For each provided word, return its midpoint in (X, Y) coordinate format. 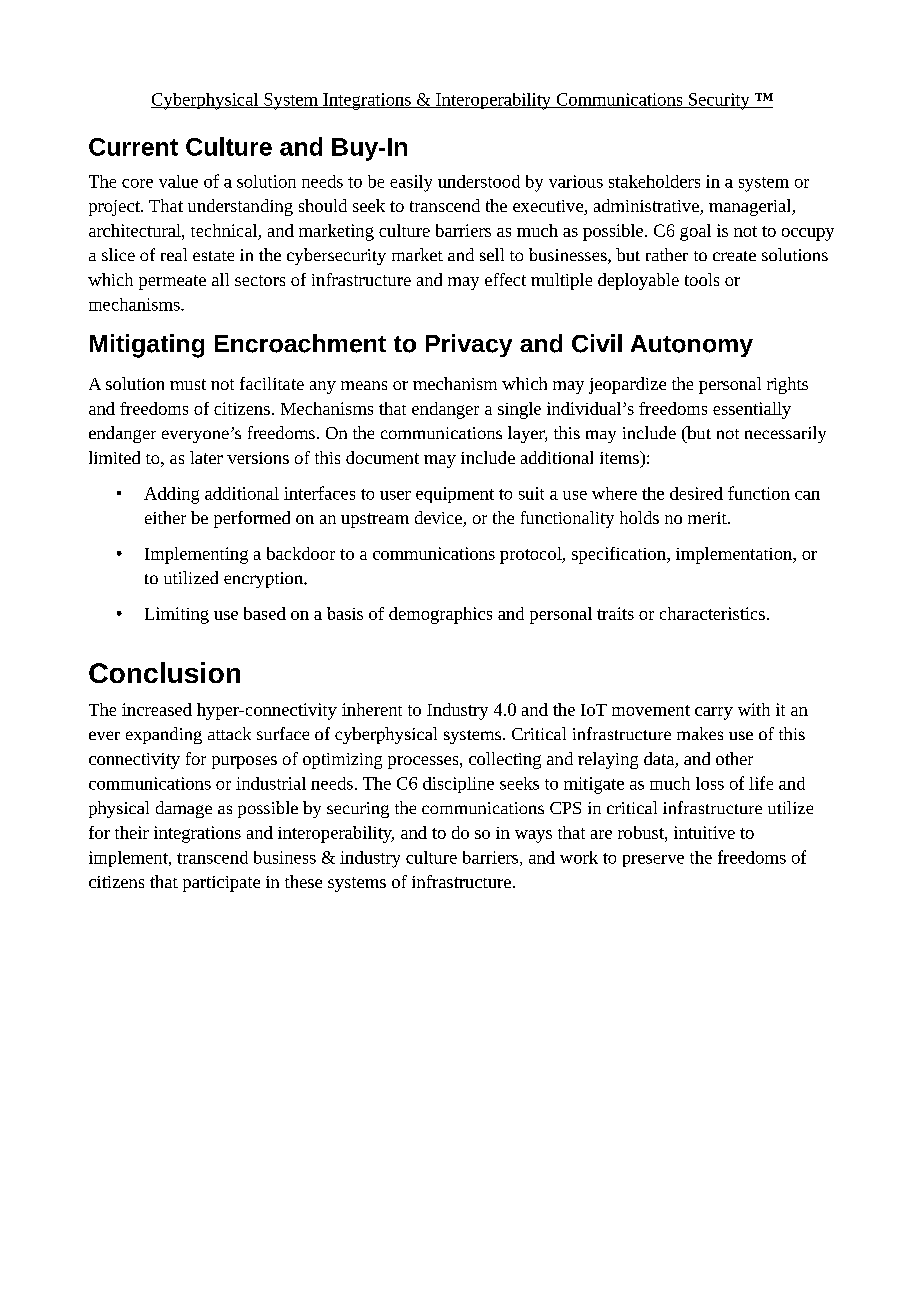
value (178, 181)
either (165, 517)
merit (708, 518)
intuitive (704, 832)
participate (221, 884)
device (439, 519)
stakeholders (654, 181)
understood (479, 181)
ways (533, 836)
